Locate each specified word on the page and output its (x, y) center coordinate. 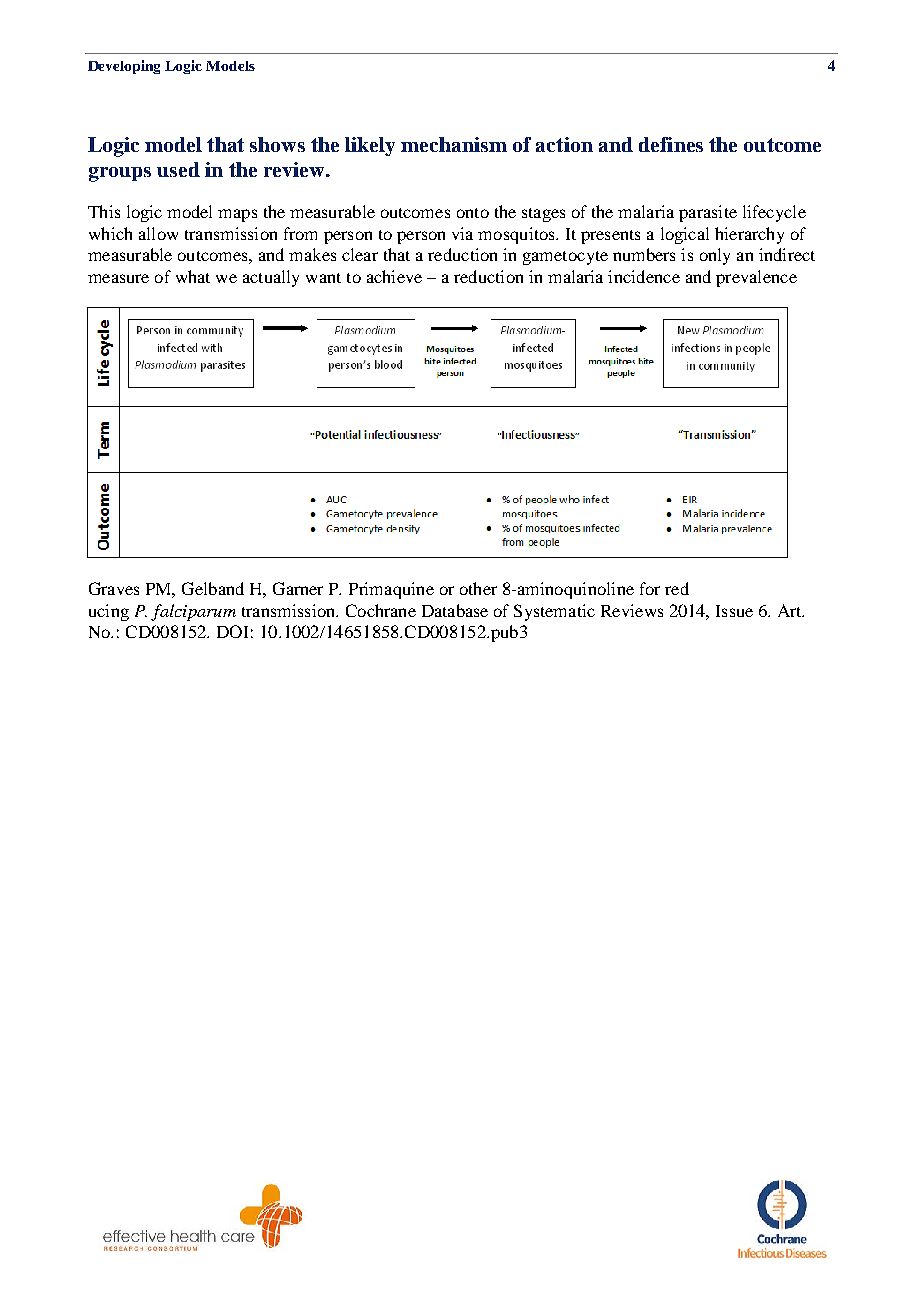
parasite (708, 213)
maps (237, 215)
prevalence (756, 278)
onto (473, 213)
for (650, 588)
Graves (114, 588)
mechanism (454, 144)
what (193, 276)
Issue (734, 611)
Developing (124, 67)
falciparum (193, 612)
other (478, 588)
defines (671, 144)
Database (455, 610)
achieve (394, 276)
